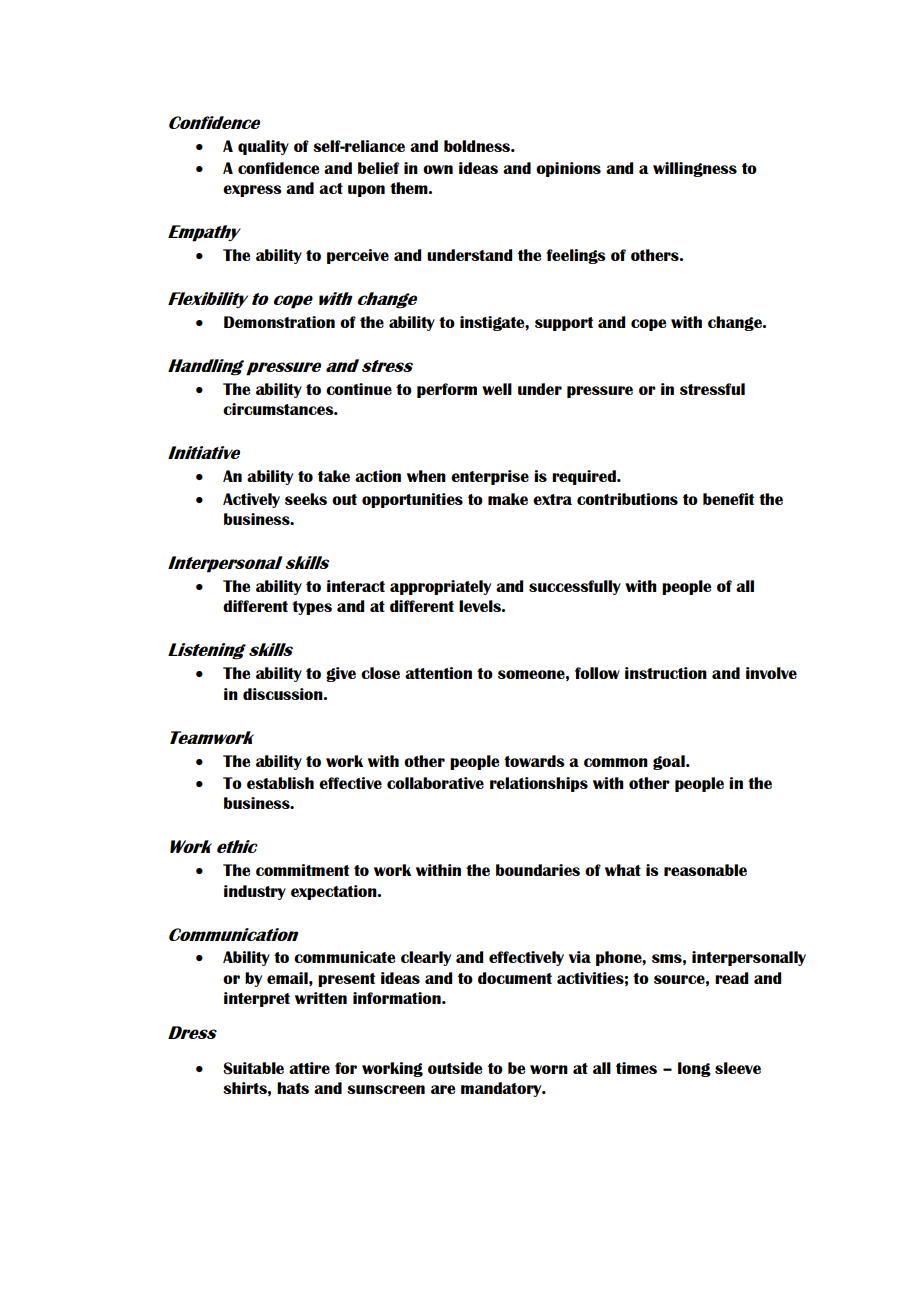 The height and width of the screenshot is (1308, 924). I want to click on willingness, so click(695, 169).
